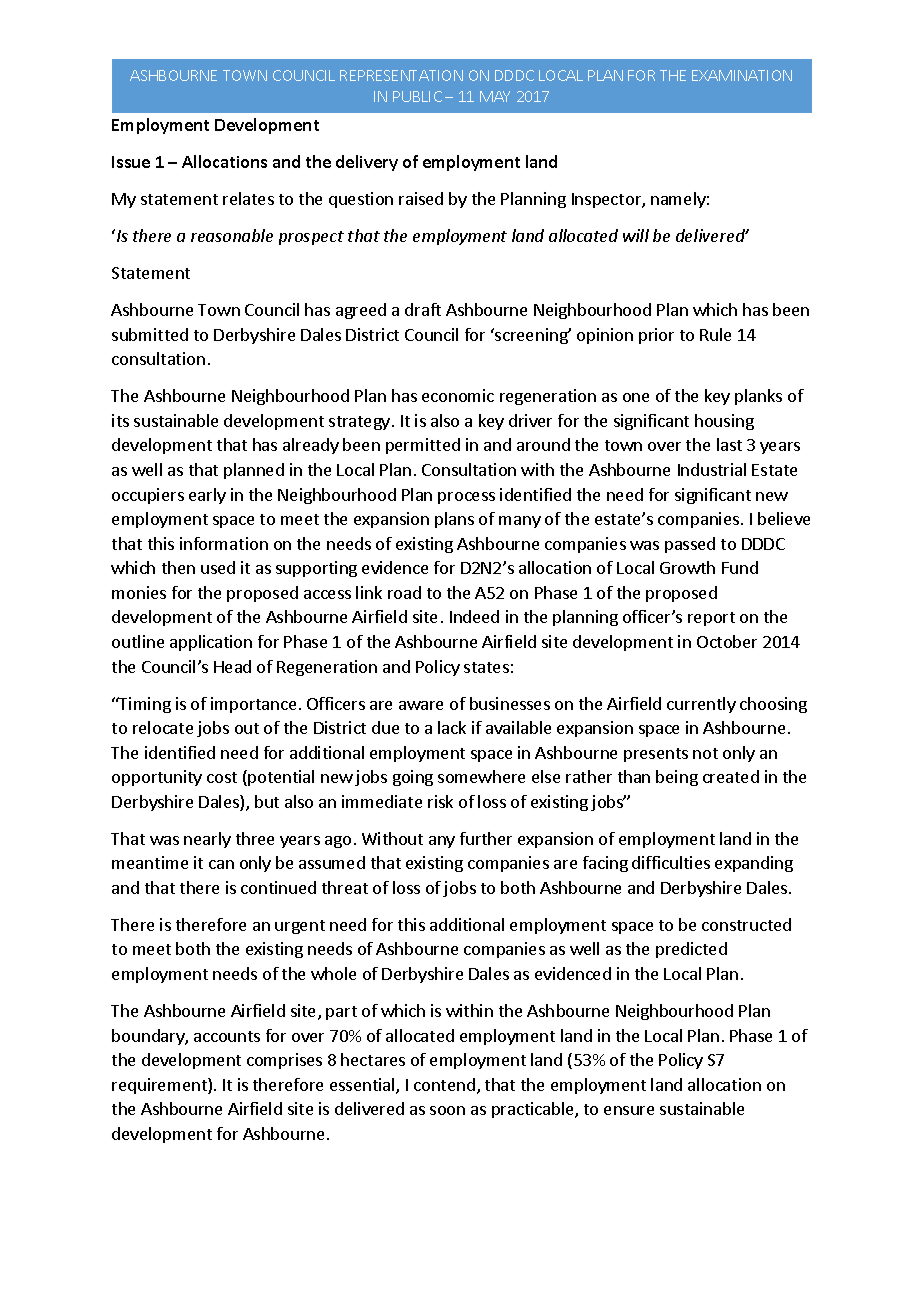 The image size is (924, 1308). Describe the element at coordinates (417, 96) in the screenshot. I see `PUBLIC` at that location.
